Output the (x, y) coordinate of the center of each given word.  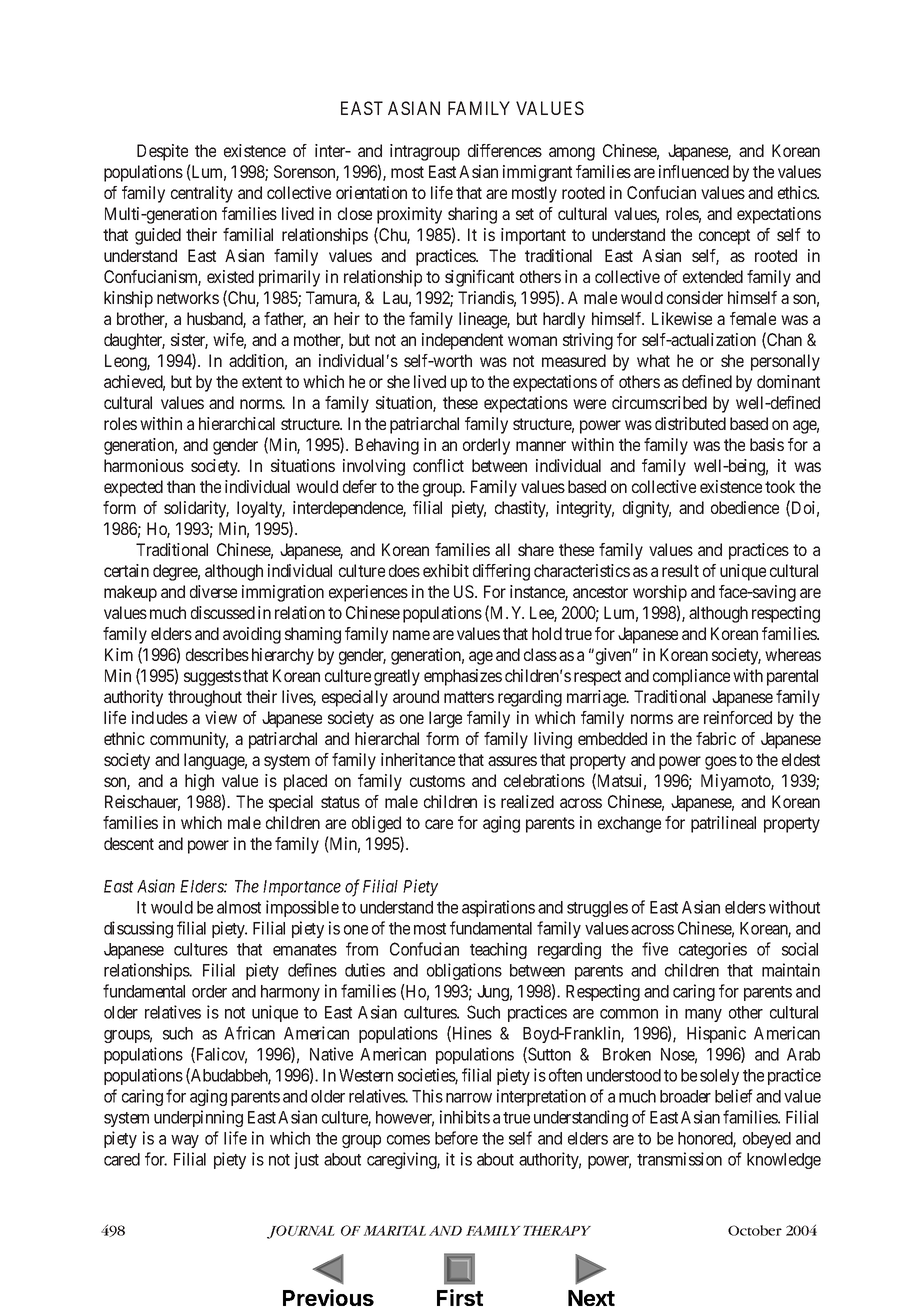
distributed (690, 423)
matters (469, 697)
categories (713, 950)
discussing (138, 929)
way (185, 1141)
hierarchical (237, 423)
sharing (472, 215)
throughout (205, 698)
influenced (694, 171)
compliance (691, 677)
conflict (438, 465)
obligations (464, 971)
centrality (202, 194)
